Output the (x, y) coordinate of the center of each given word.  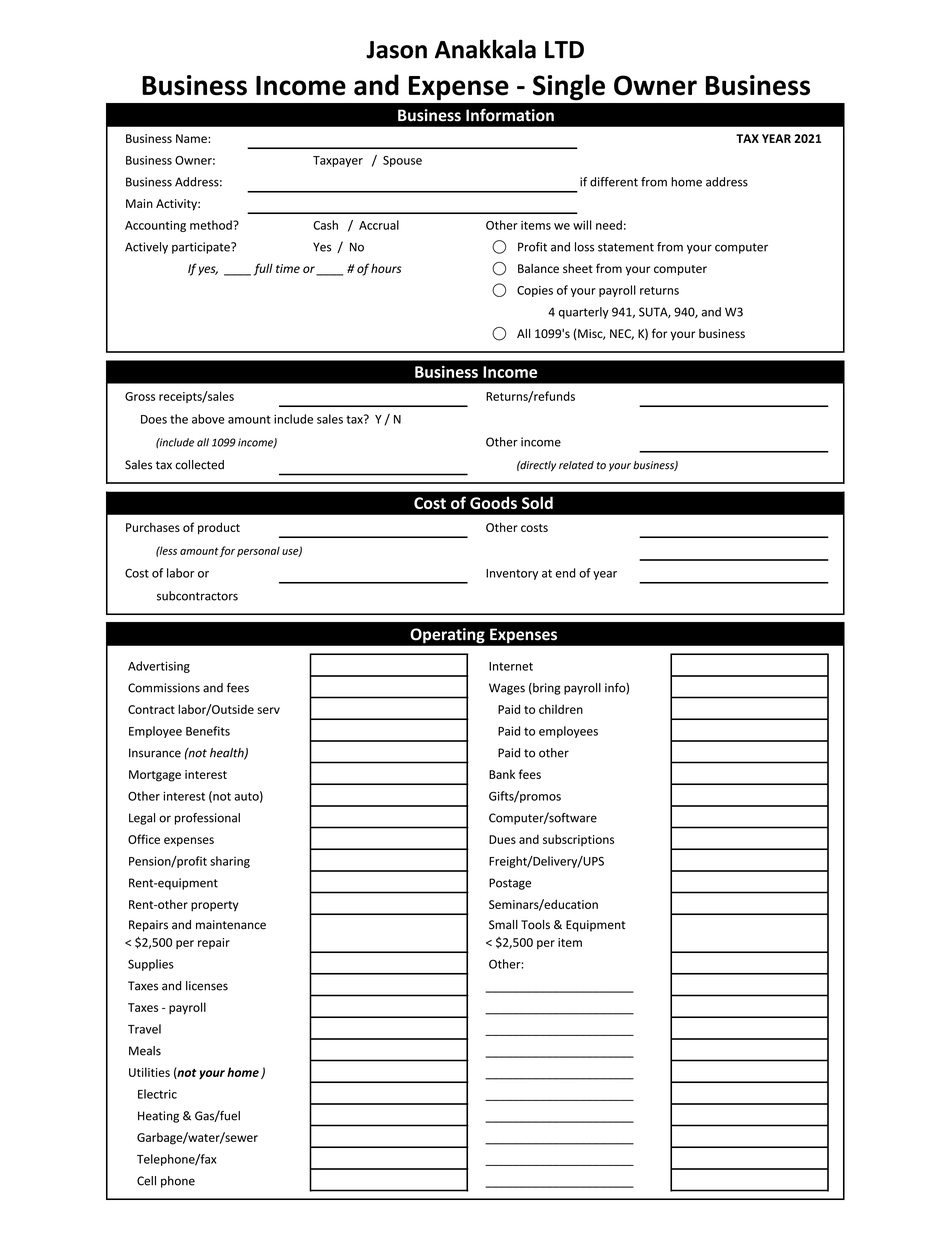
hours (386, 268)
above (208, 419)
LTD (564, 50)
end (566, 573)
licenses (207, 986)
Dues (502, 839)
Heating (158, 1117)
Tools (535, 925)
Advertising (159, 667)
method (212, 225)
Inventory (512, 574)
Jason (396, 50)
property (215, 906)
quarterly (584, 313)
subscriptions (578, 840)
